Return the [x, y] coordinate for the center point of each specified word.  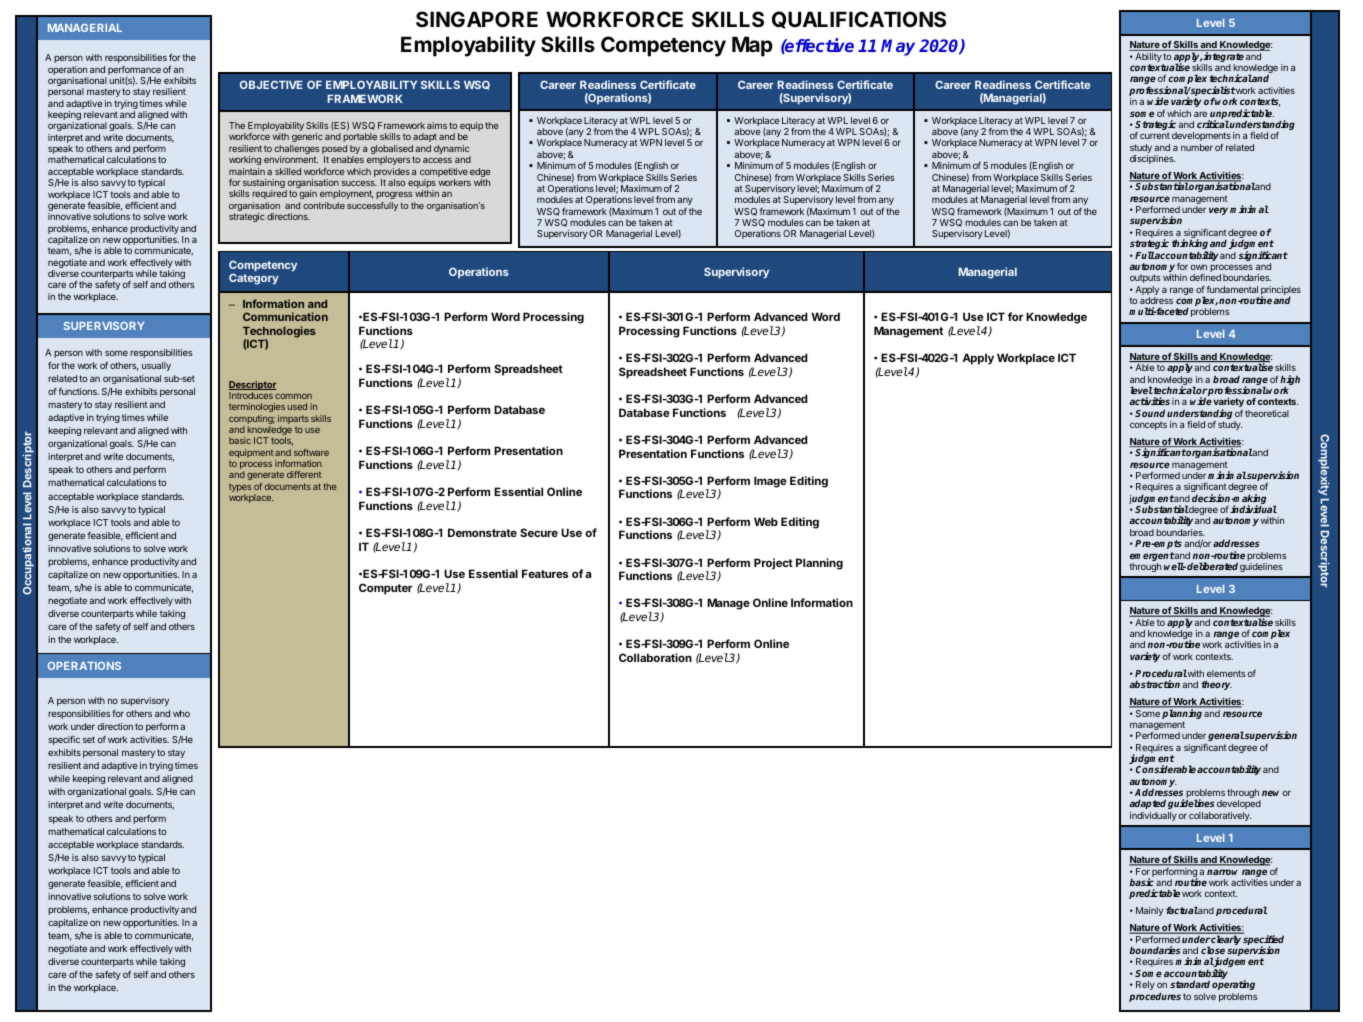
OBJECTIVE [271, 84]
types [240, 489]
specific [64, 740]
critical [1213, 124]
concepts [1148, 425]
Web [766, 521]
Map [752, 46]
